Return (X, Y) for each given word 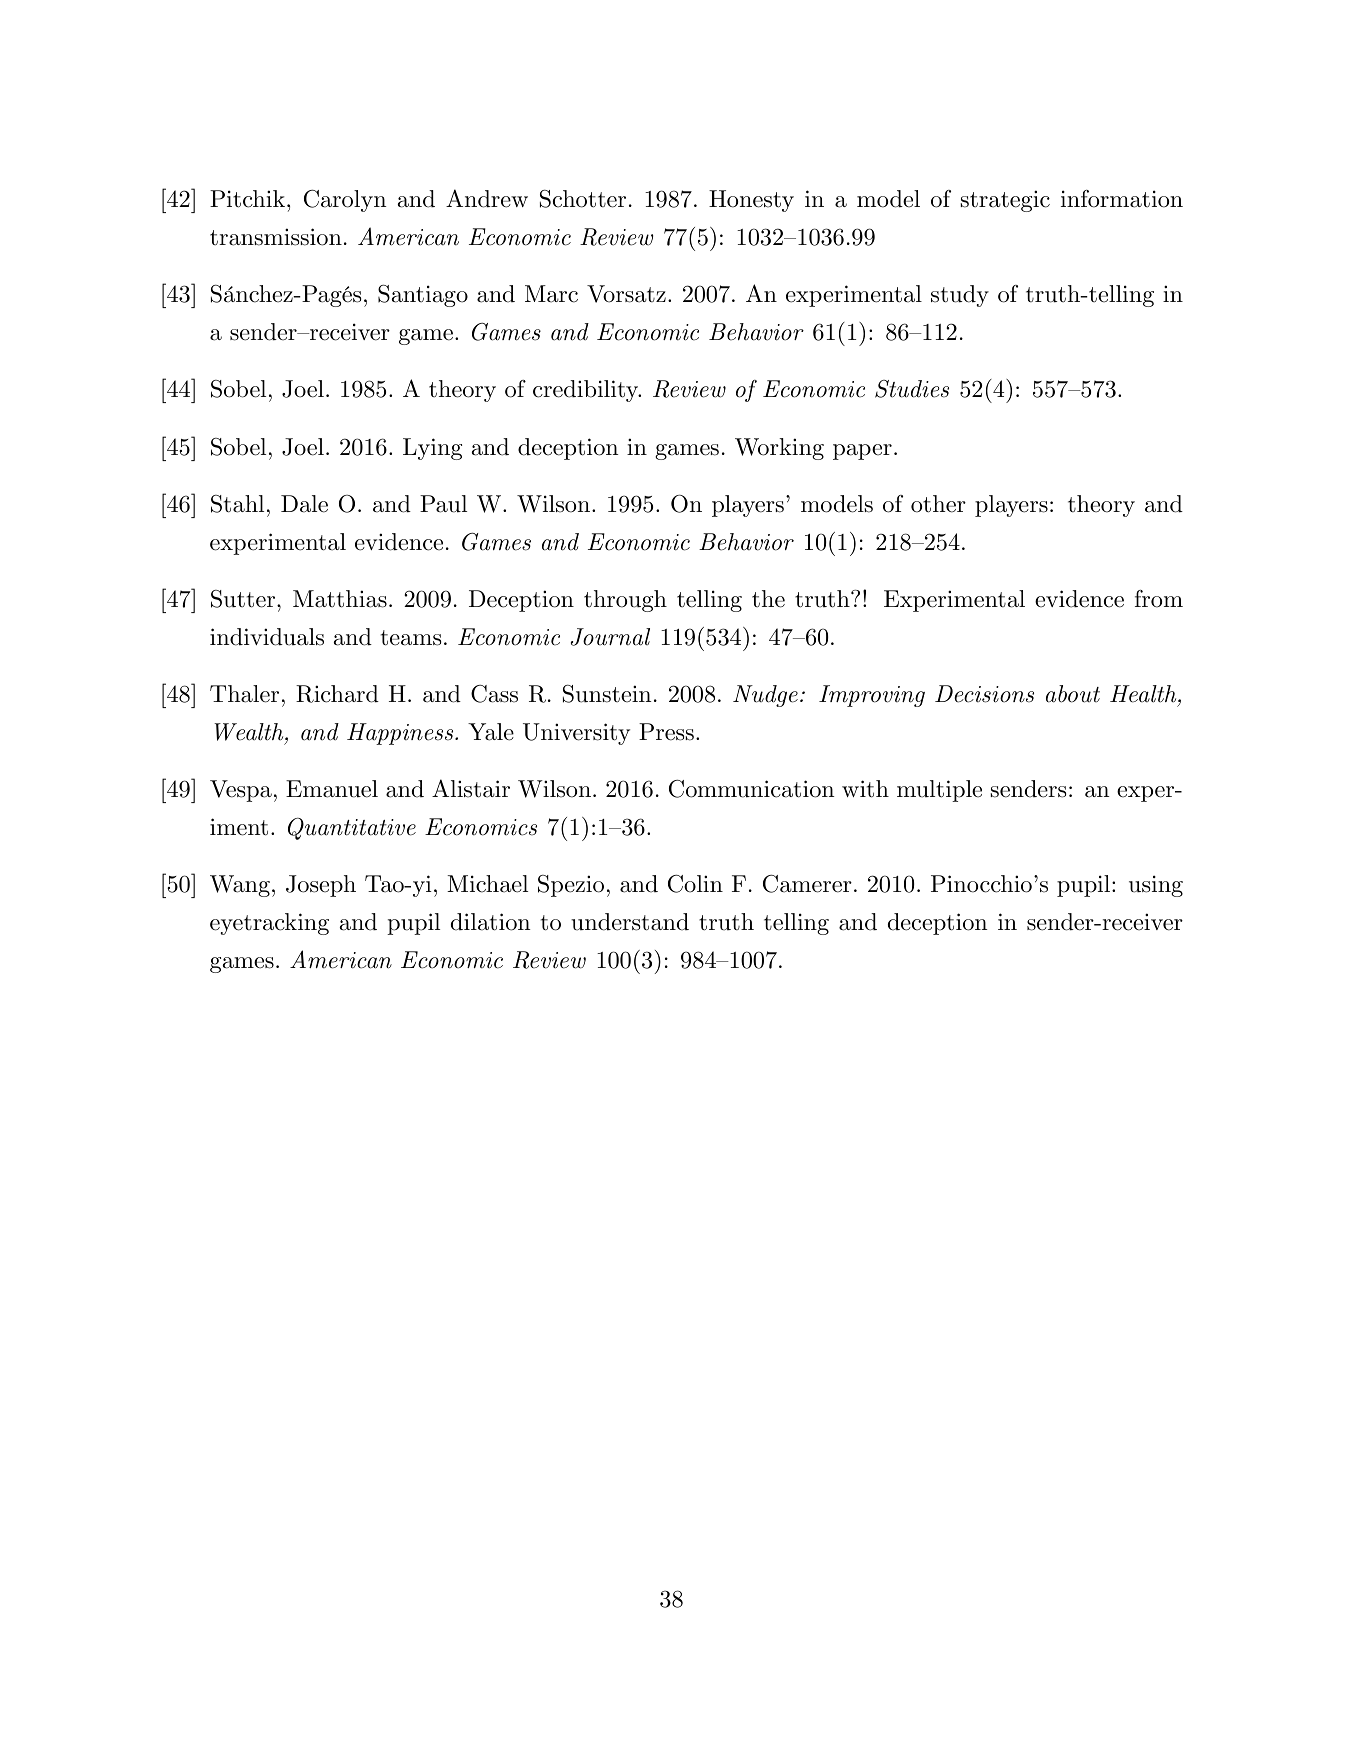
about (1073, 694)
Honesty (751, 201)
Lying (432, 449)
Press (666, 732)
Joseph (321, 886)
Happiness (401, 734)
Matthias (340, 599)
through (625, 601)
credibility (587, 391)
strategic (1005, 201)
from (1159, 599)
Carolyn (345, 201)
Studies (912, 389)
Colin (695, 884)
